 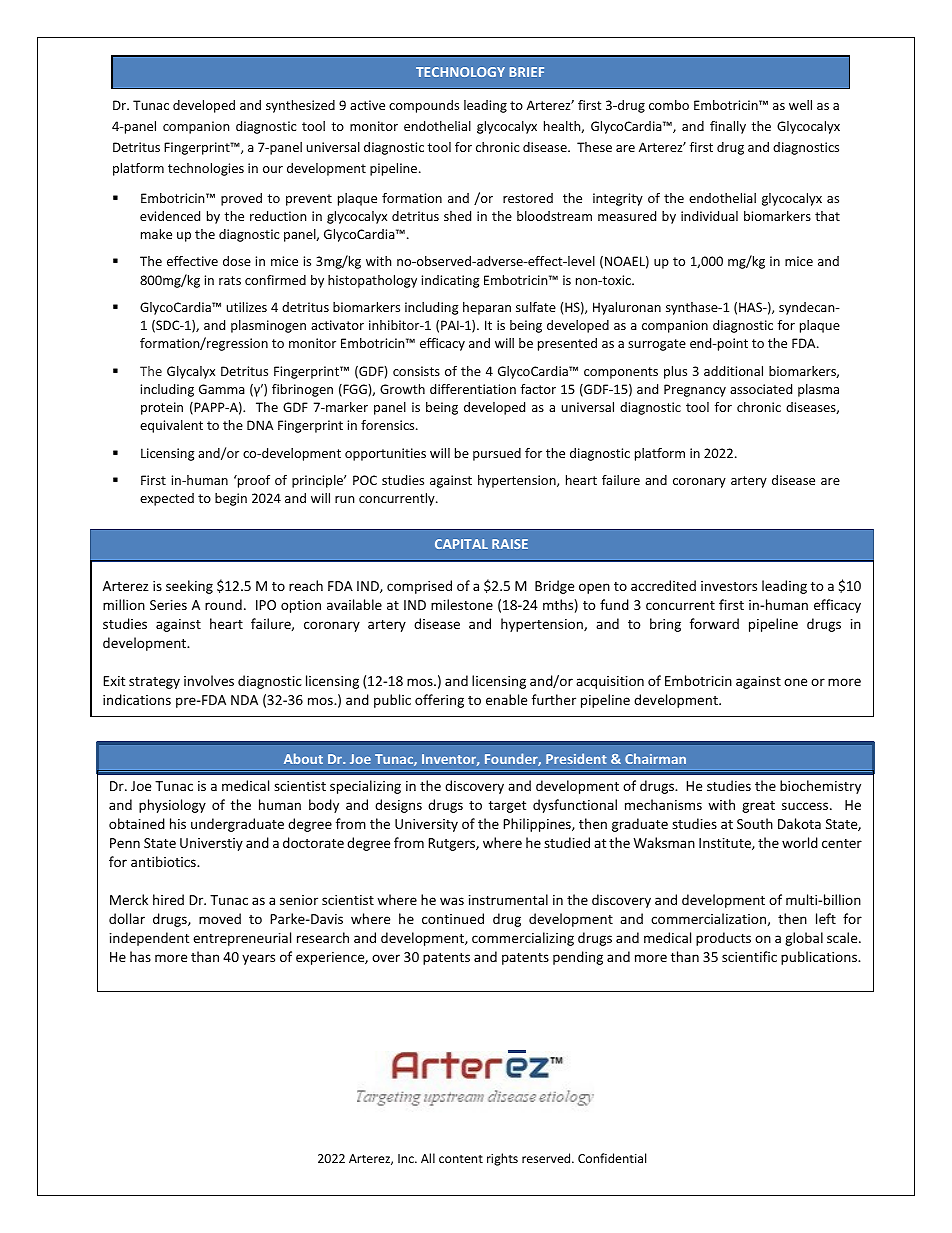 I want to click on TECHNOLOGY, so click(x=460, y=72).
